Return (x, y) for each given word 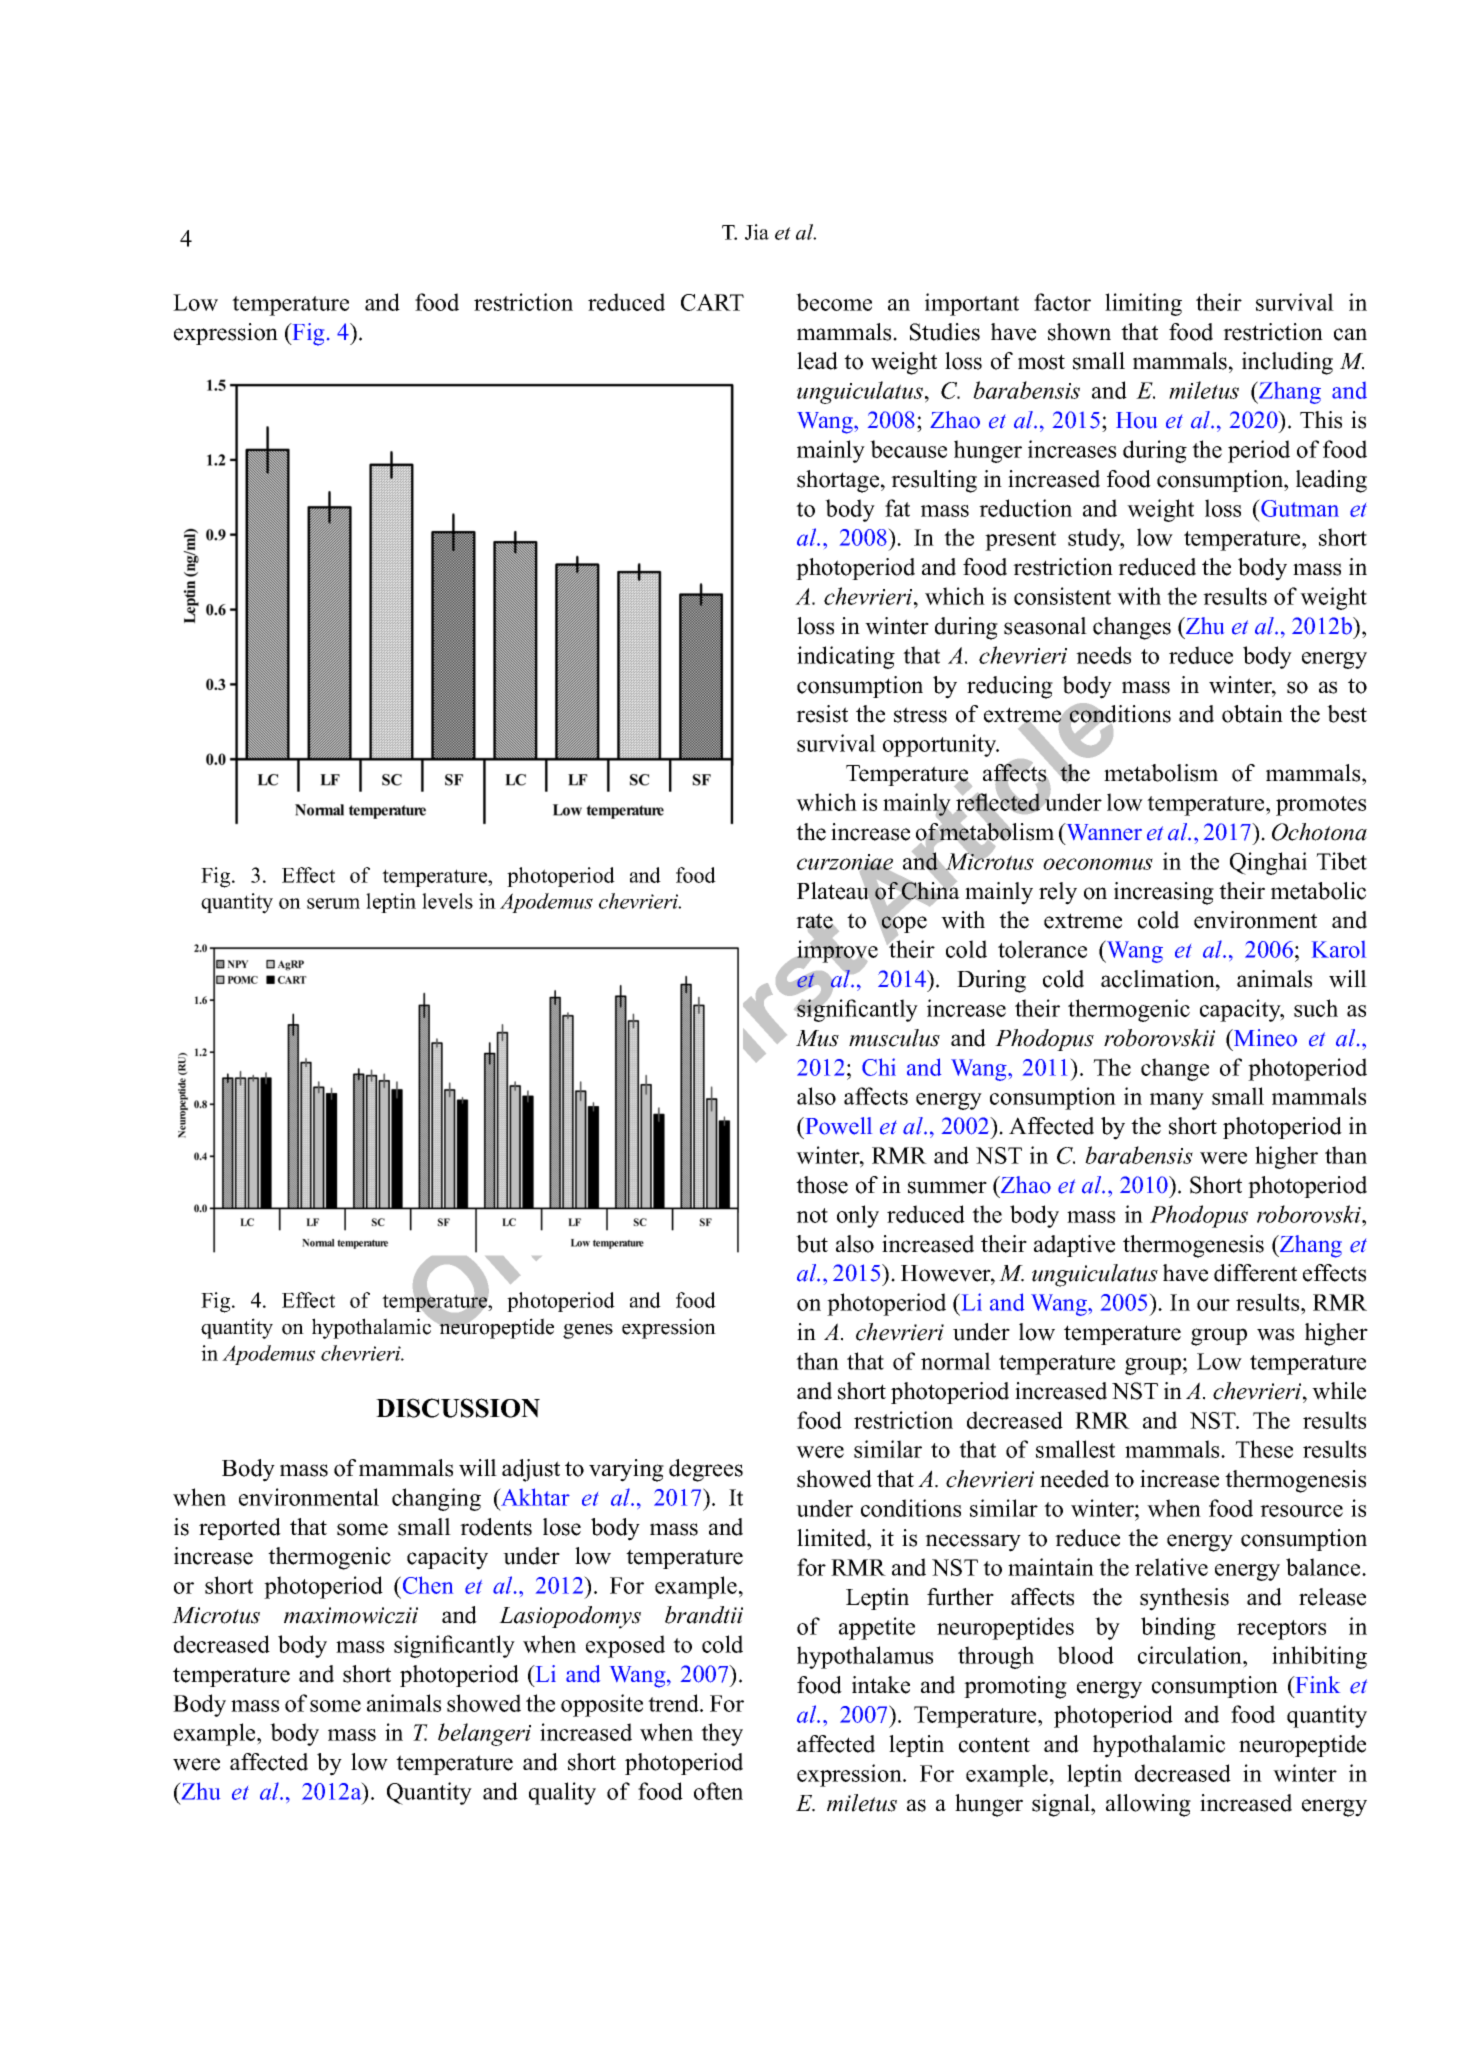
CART (712, 302)
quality (562, 1793)
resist (822, 714)
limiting (1143, 304)
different (1255, 1273)
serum (333, 903)
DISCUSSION (458, 1408)
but (812, 1244)
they (722, 1734)
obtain (1252, 714)
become (834, 302)
